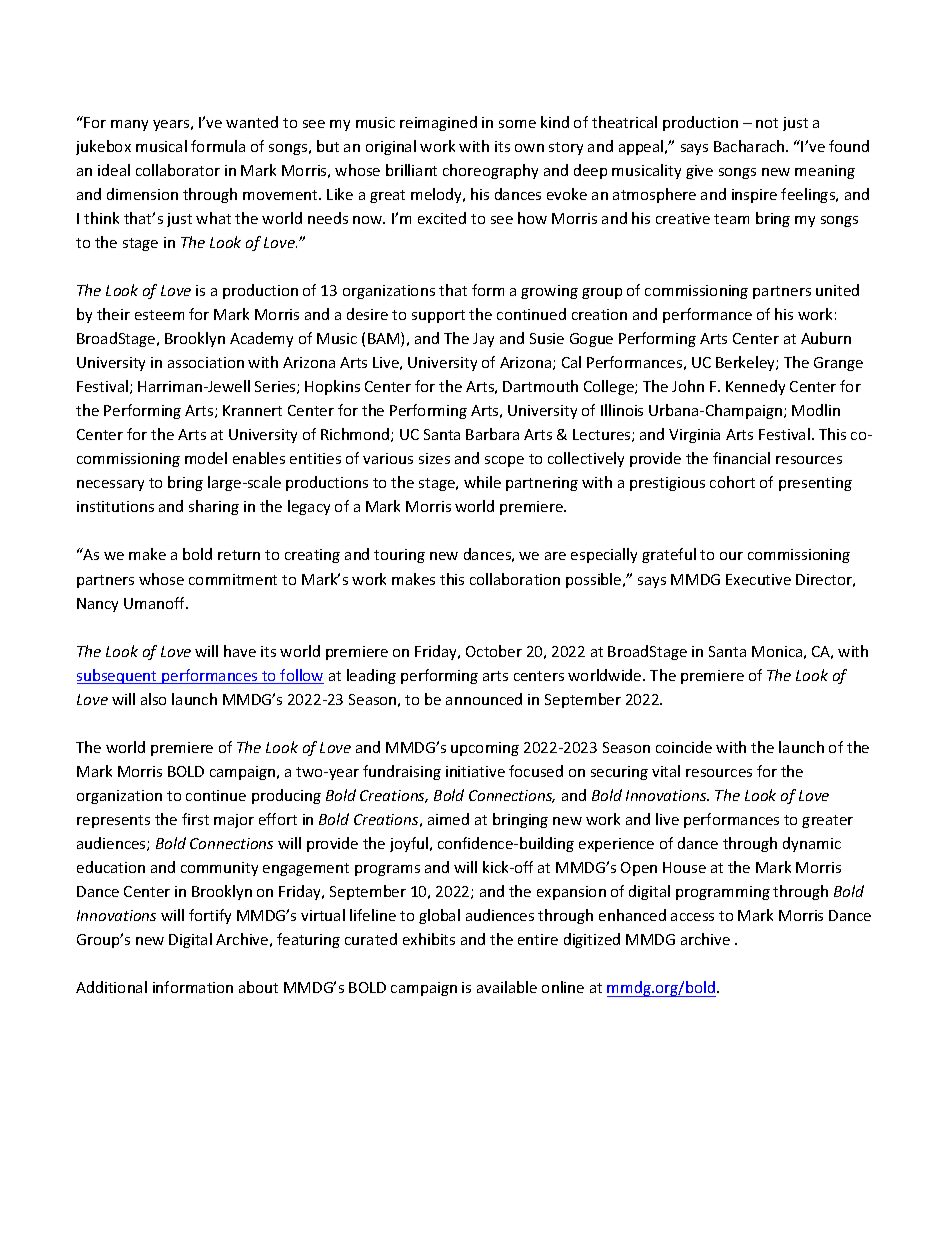 The height and width of the screenshot is (1233, 952). I want to click on enables, so click(259, 458).
